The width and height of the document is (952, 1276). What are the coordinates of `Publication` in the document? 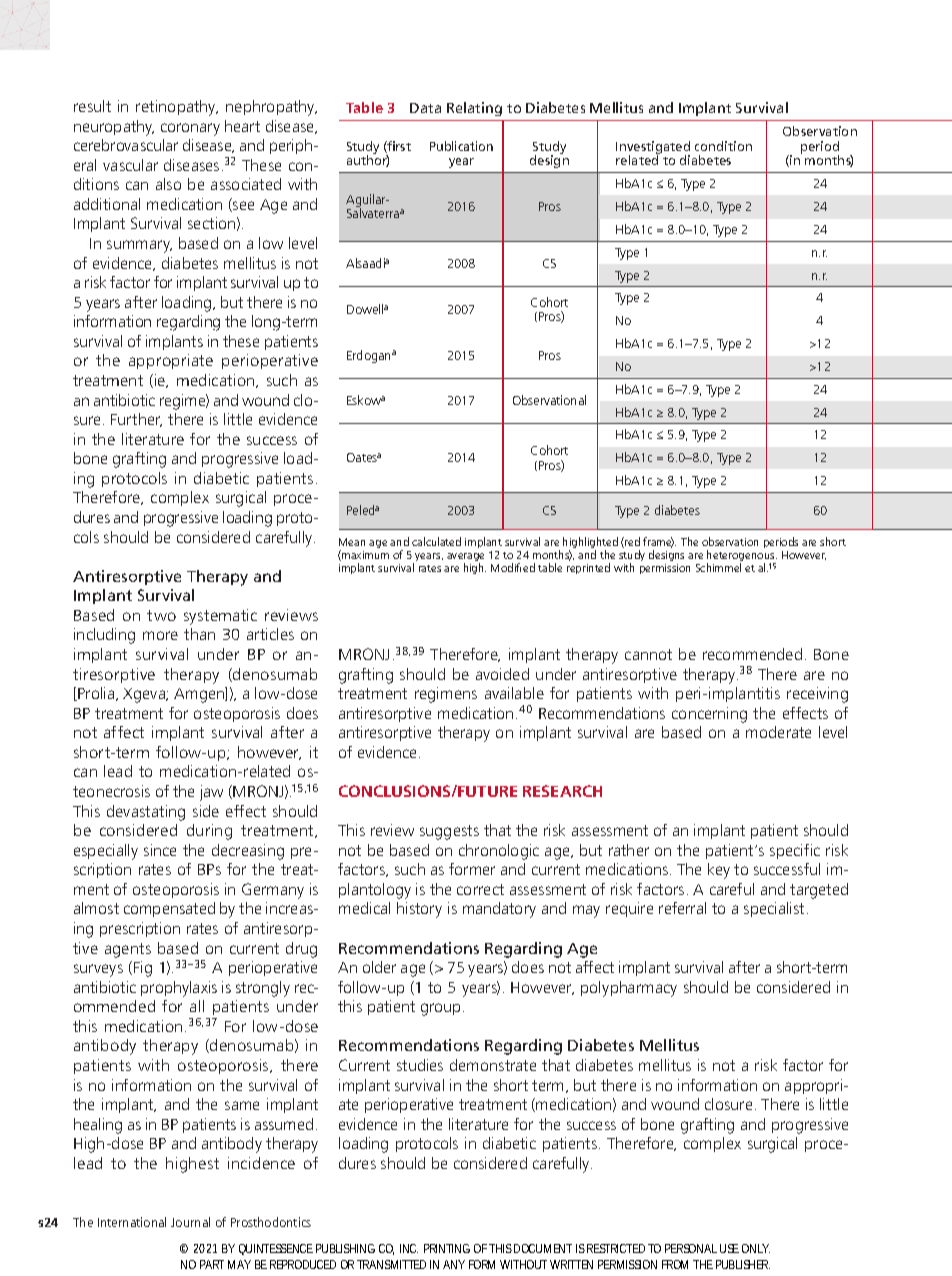 It's located at (461, 146).
